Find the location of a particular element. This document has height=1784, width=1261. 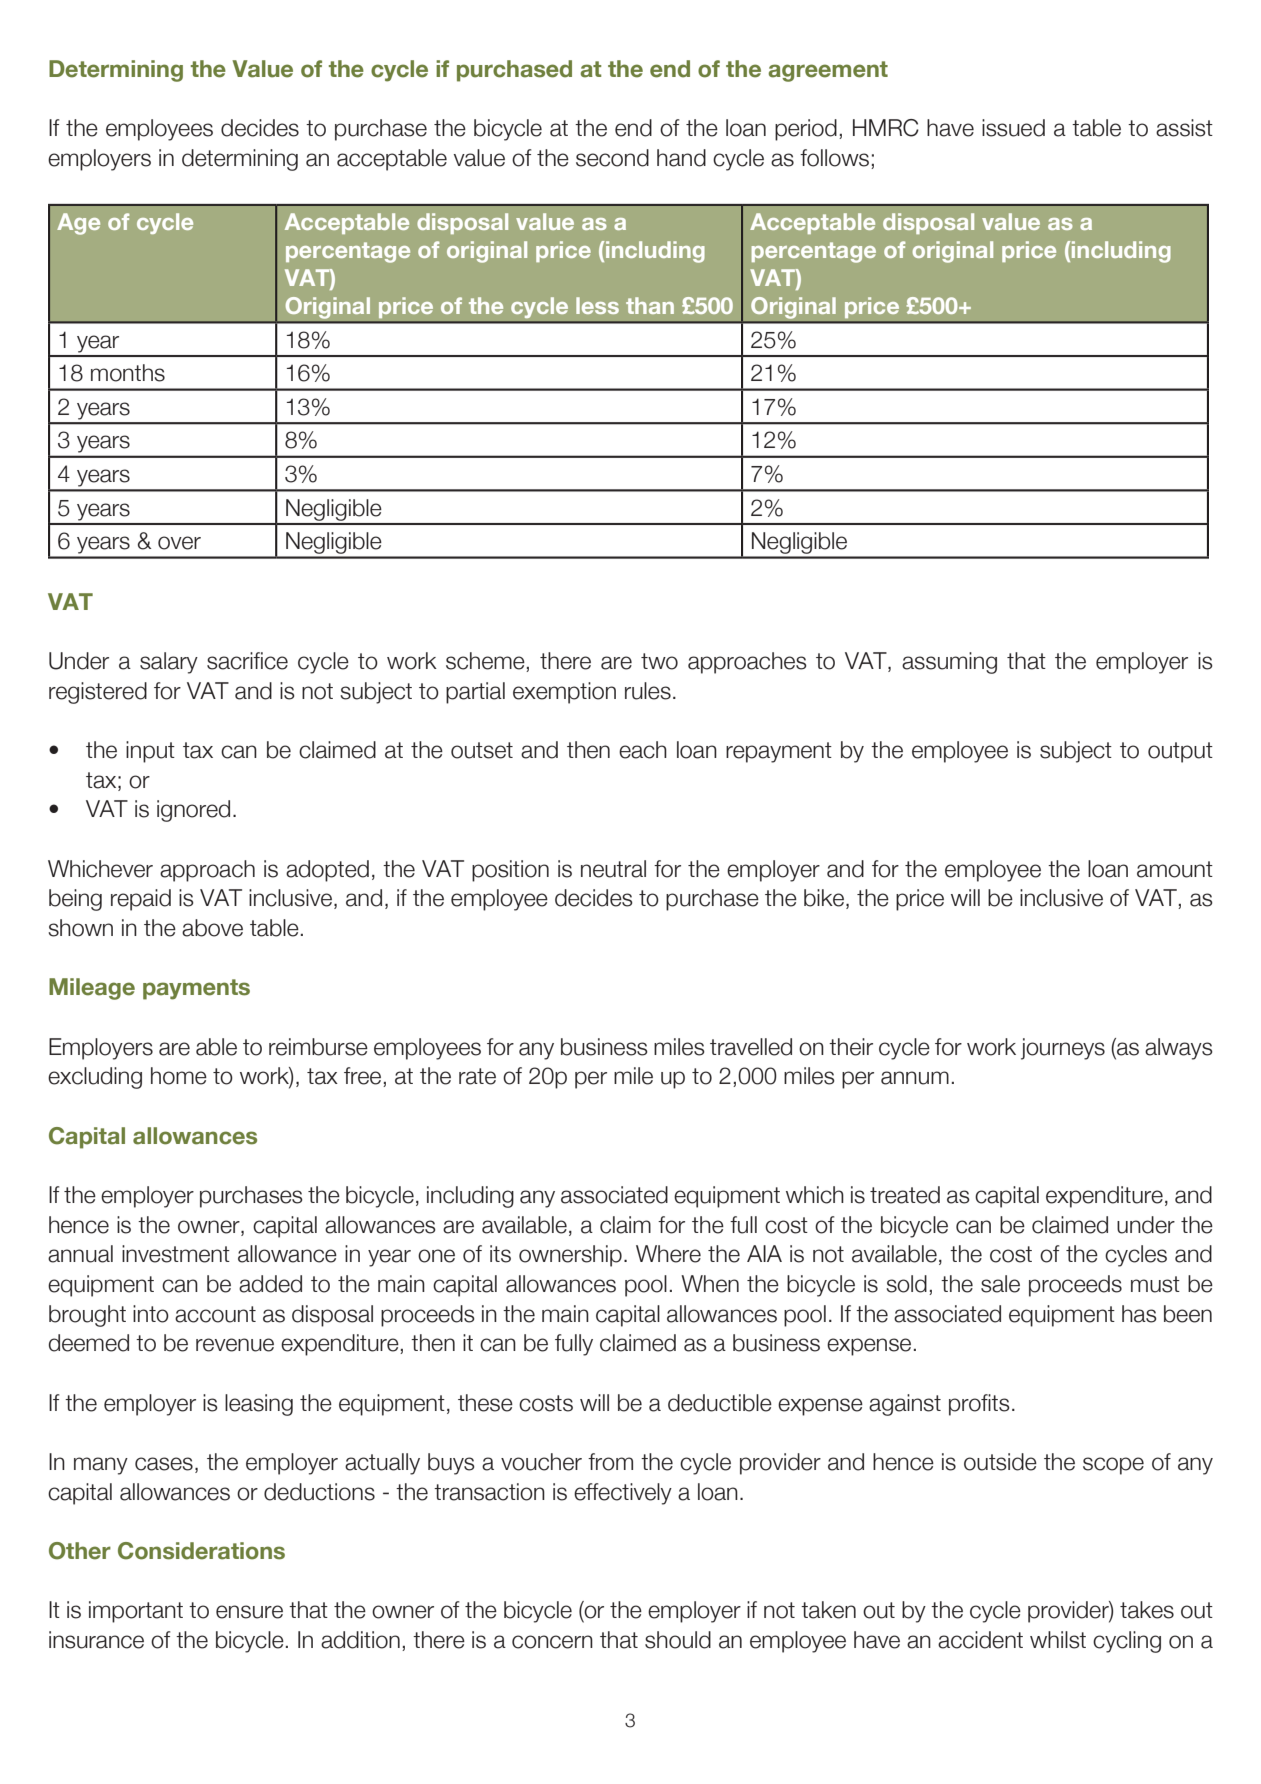

second is located at coordinates (612, 158).
